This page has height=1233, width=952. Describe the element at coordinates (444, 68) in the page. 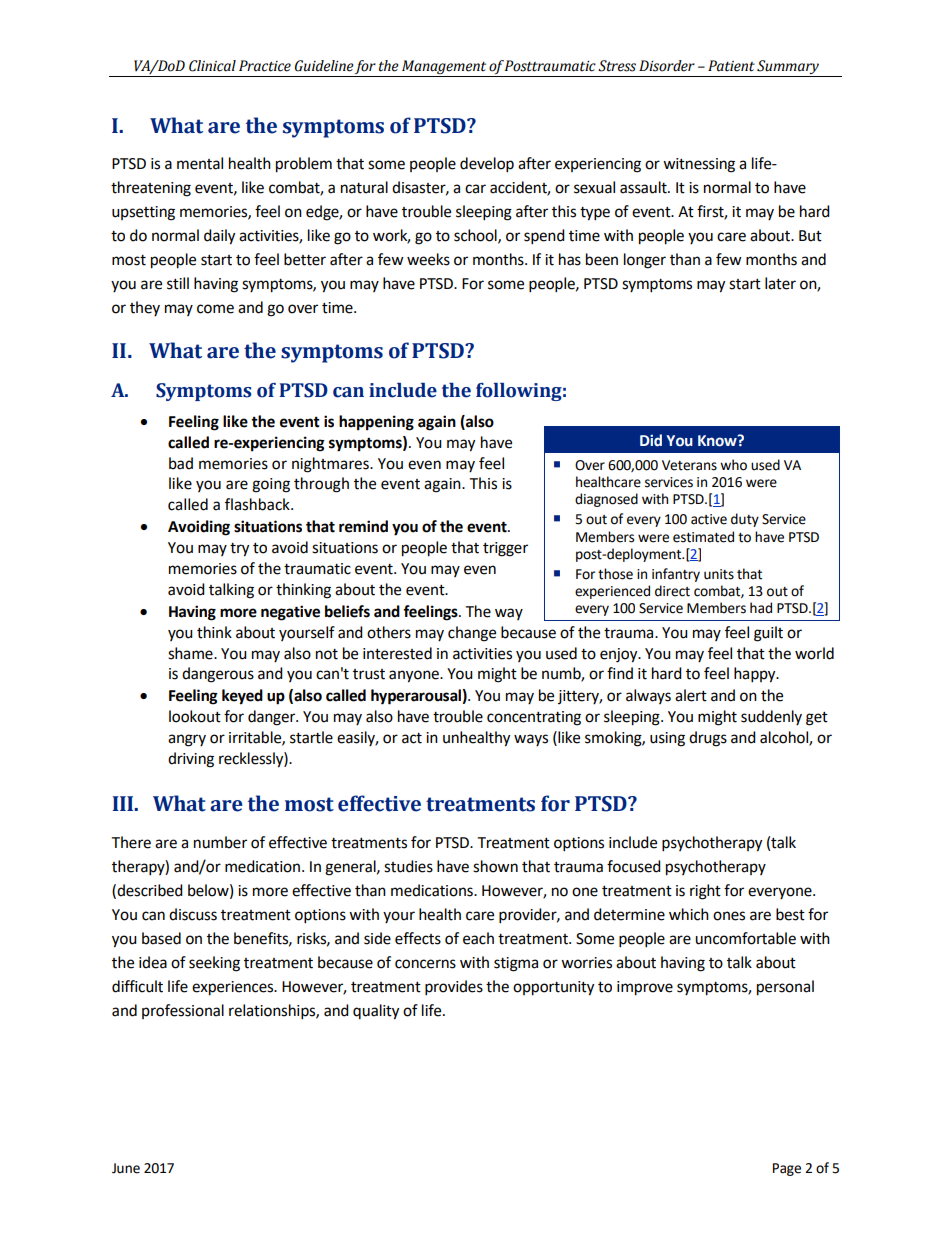

I see `Management` at that location.
